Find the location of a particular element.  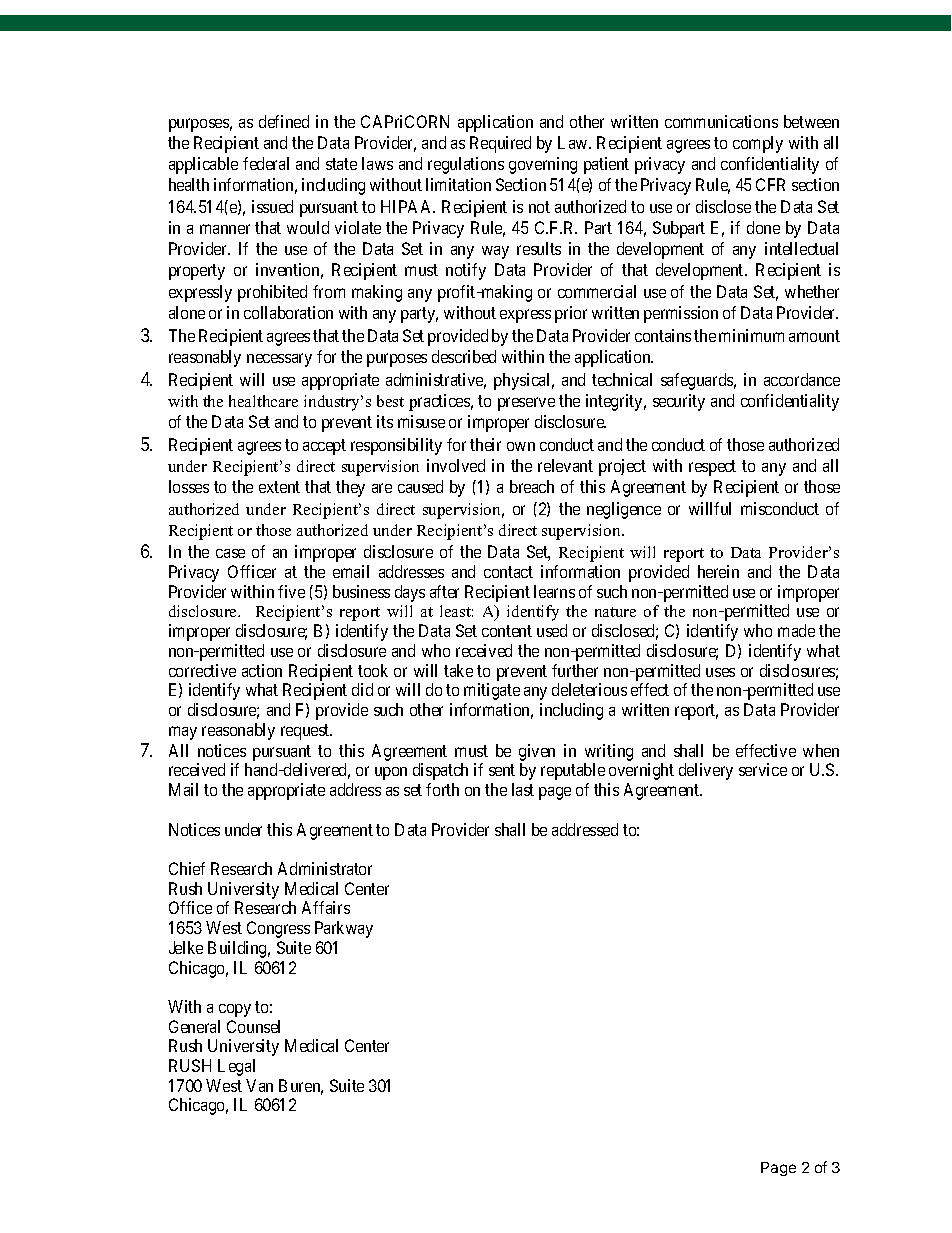

minimum is located at coordinates (751, 335).
